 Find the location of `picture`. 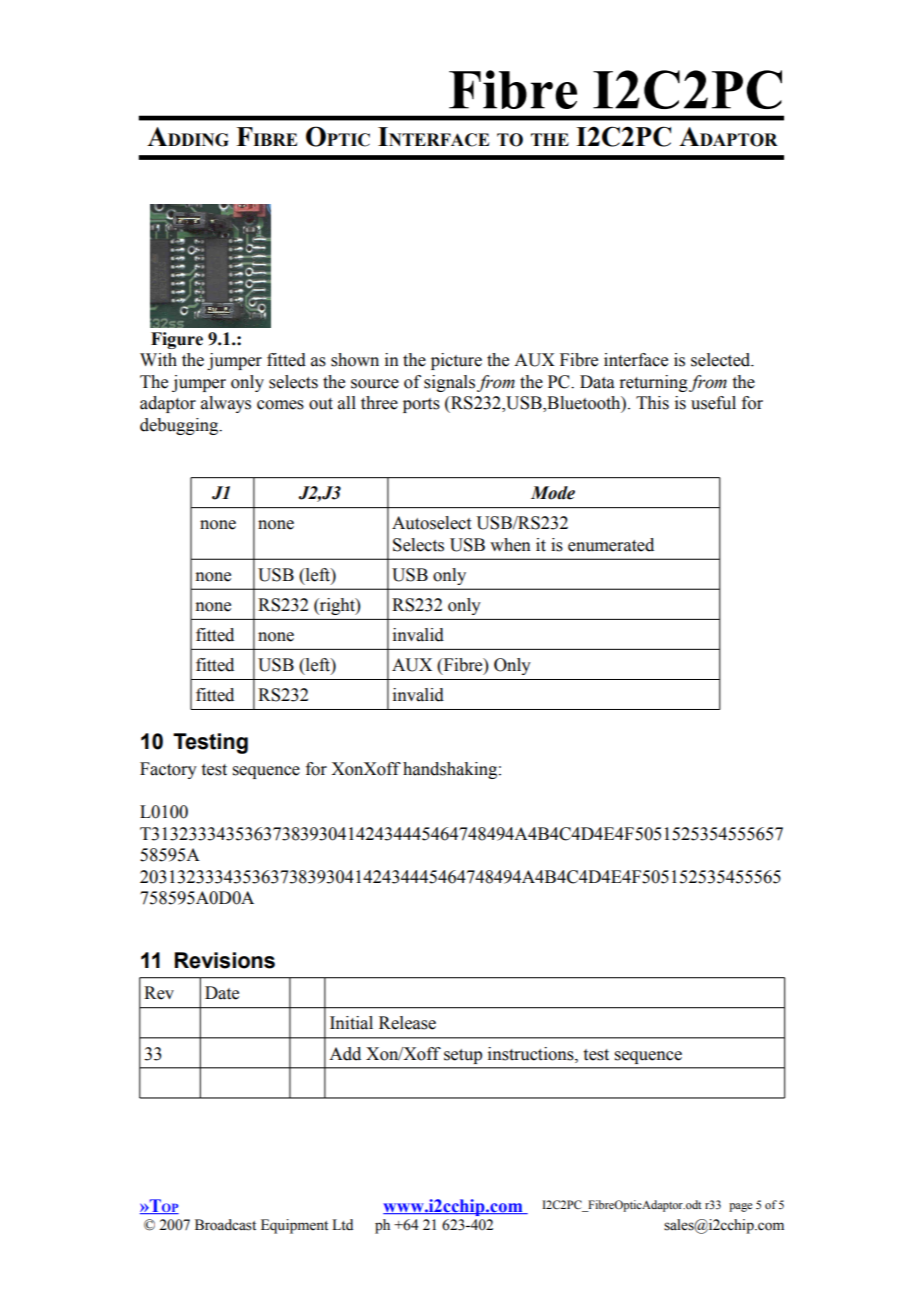

picture is located at coordinates (456, 361).
